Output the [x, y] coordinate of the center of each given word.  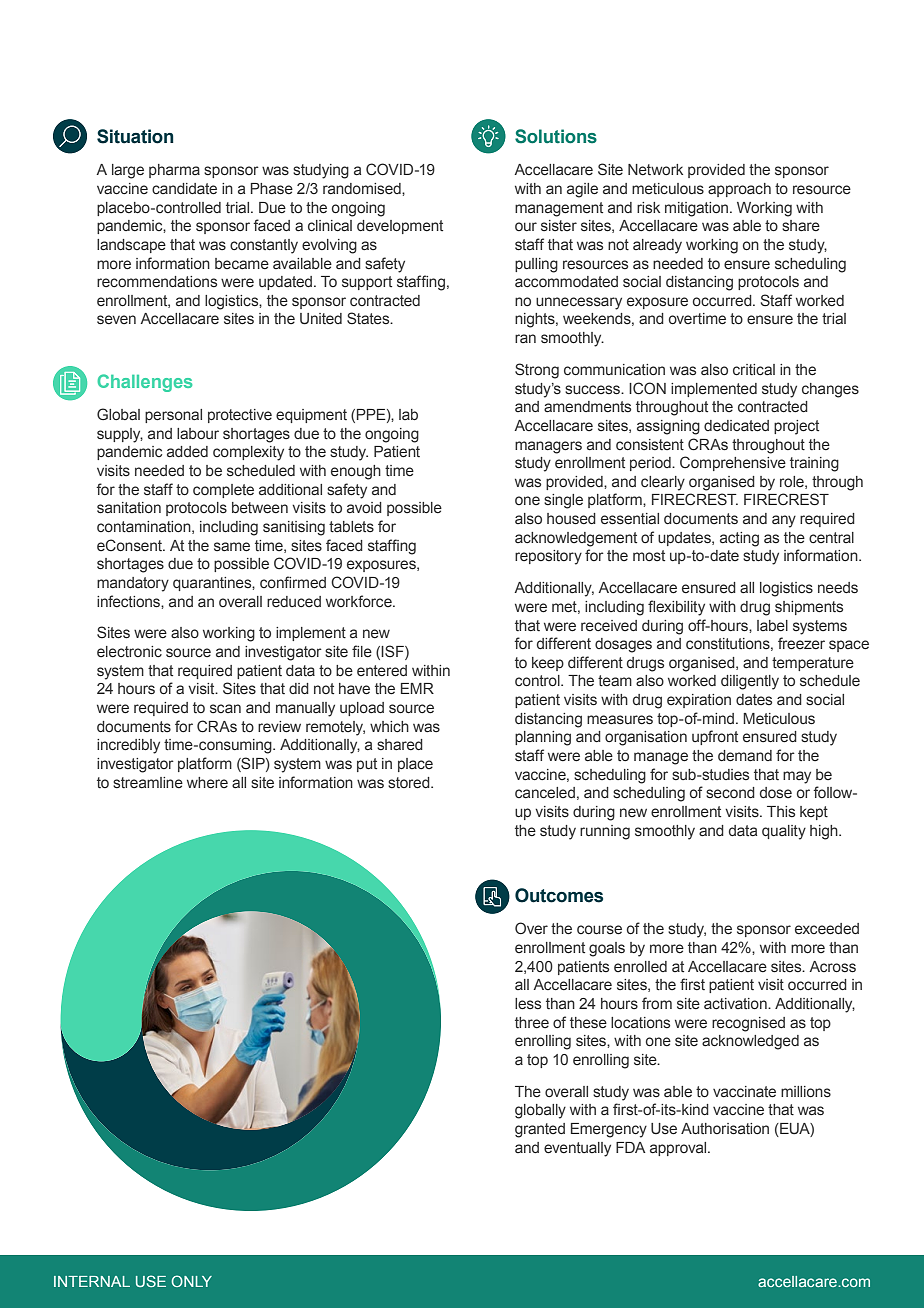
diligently [750, 682]
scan [225, 708]
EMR [417, 688]
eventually [577, 1149]
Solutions [556, 136]
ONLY [191, 1281]
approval [679, 1149]
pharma [174, 171]
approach [739, 190]
